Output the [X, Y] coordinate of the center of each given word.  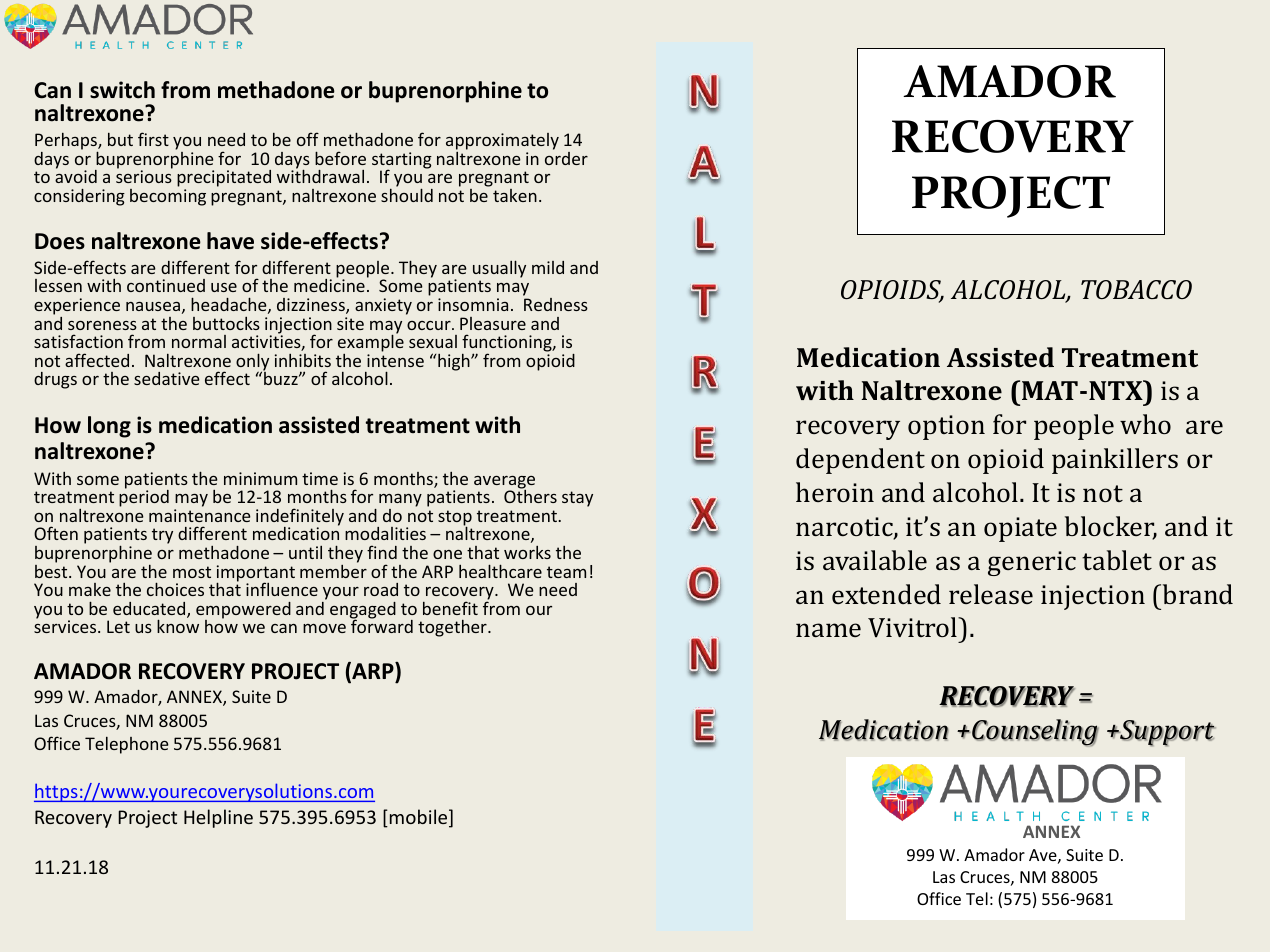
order [566, 157]
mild [548, 267]
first [153, 139]
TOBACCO [1136, 289]
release [991, 594]
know [178, 626]
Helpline [218, 818]
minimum [260, 478]
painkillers [1115, 461]
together [453, 628]
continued [166, 285]
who [1145, 424]
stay [577, 499]
